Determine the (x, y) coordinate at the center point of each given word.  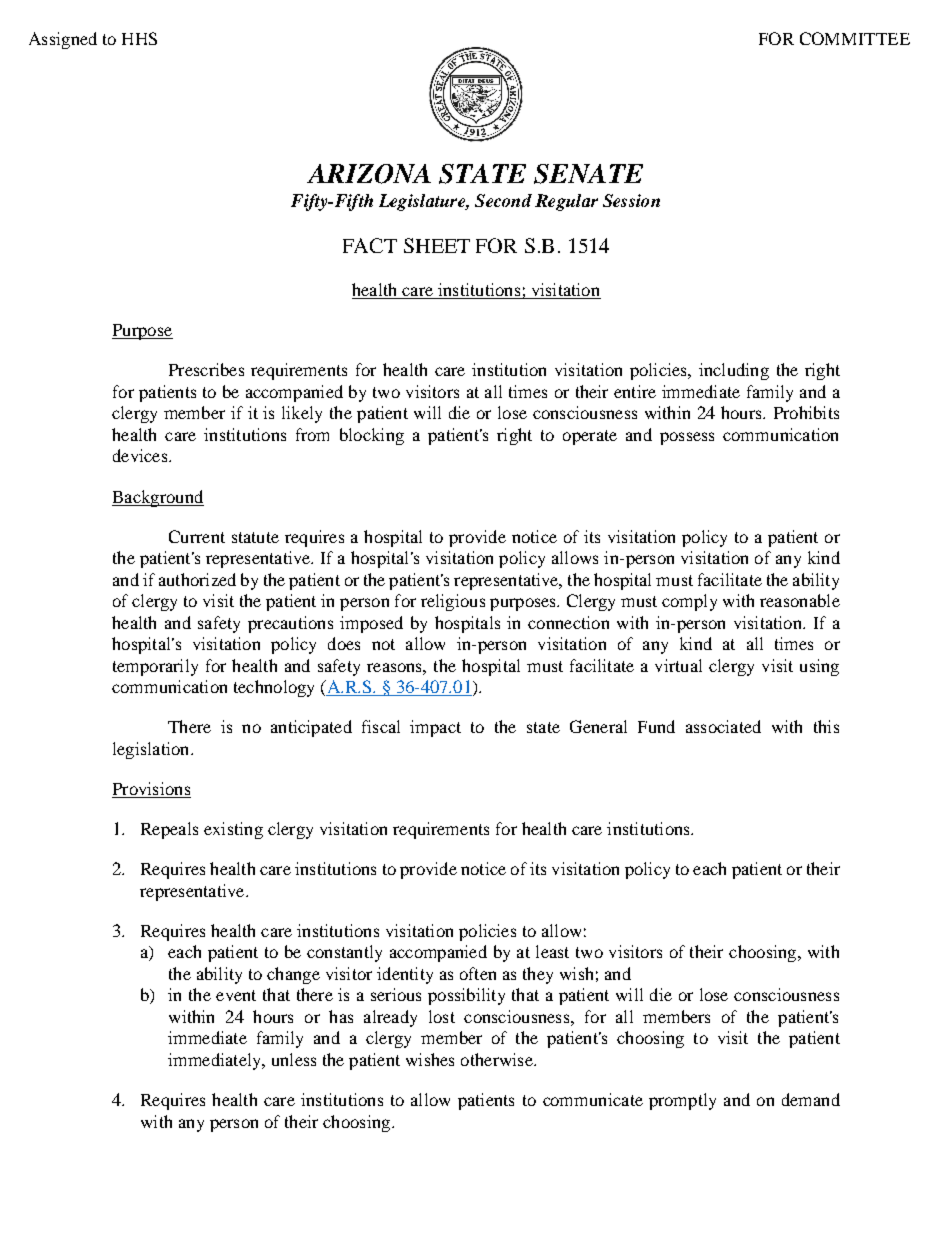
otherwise (498, 1059)
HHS (139, 38)
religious (453, 602)
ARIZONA (369, 174)
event (236, 995)
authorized (197, 579)
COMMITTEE (855, 38)
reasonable (800, 600)
